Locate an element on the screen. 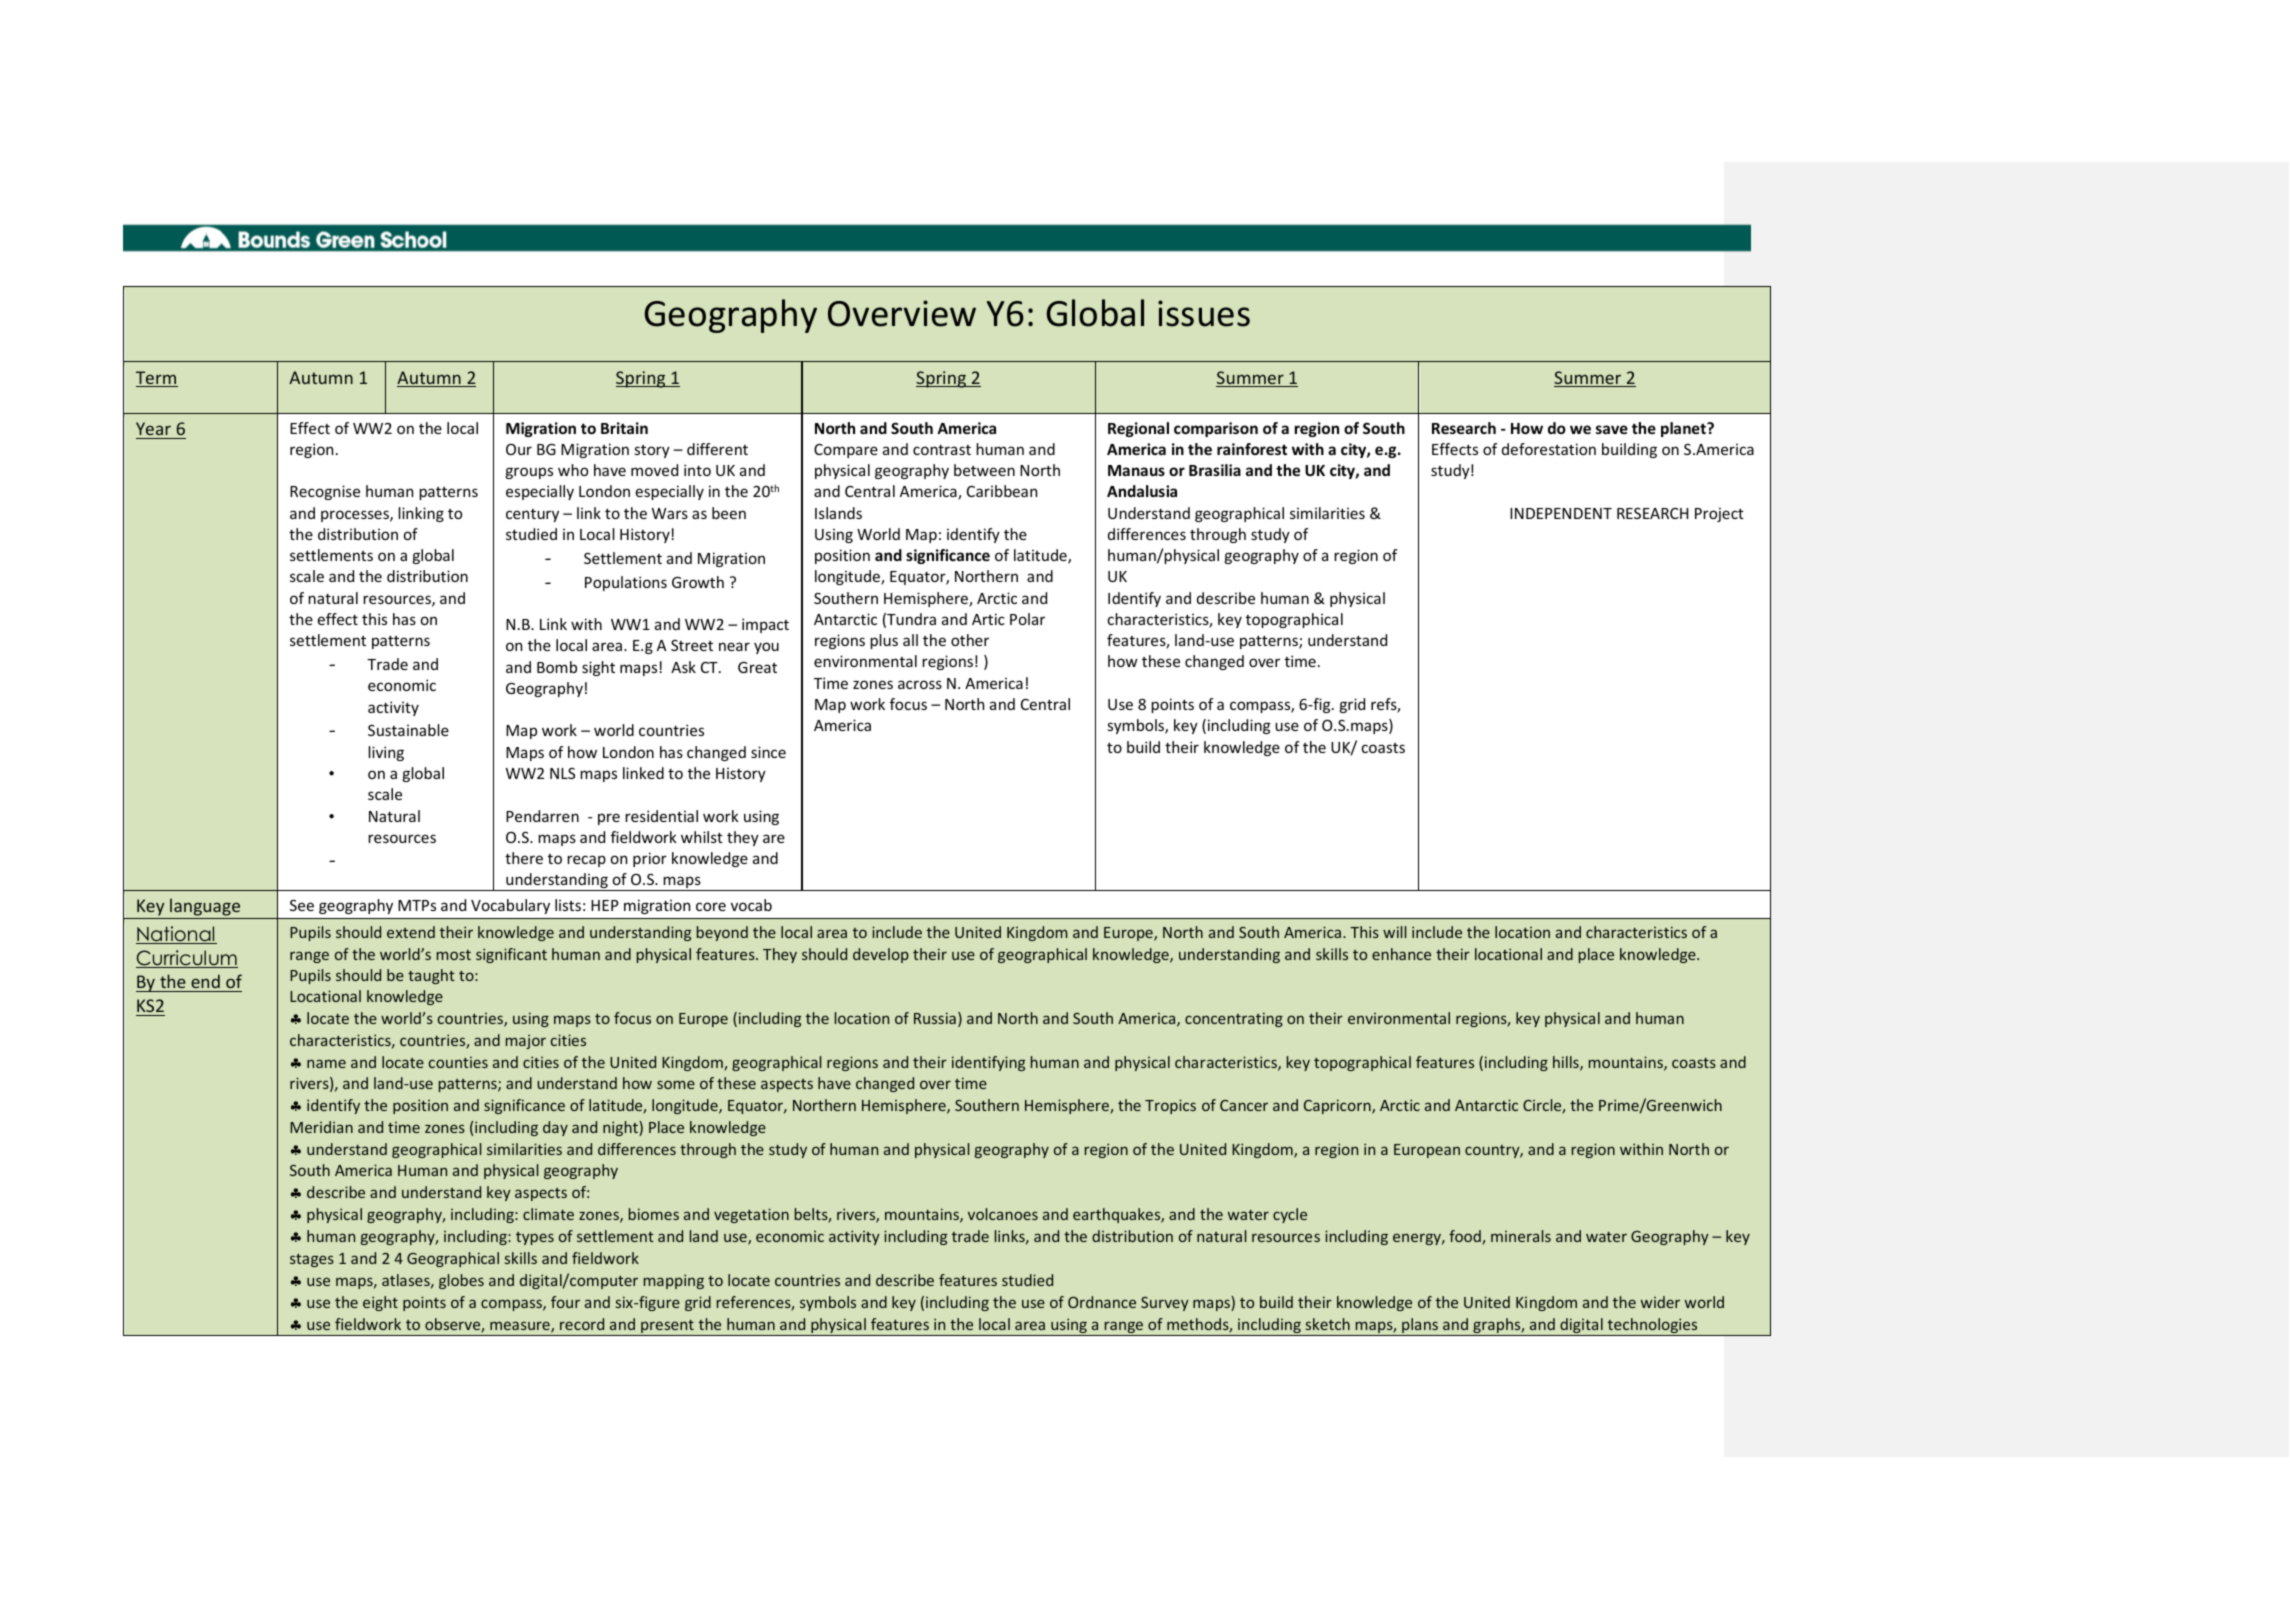  enhance is located at coordinates (1401, 954).
